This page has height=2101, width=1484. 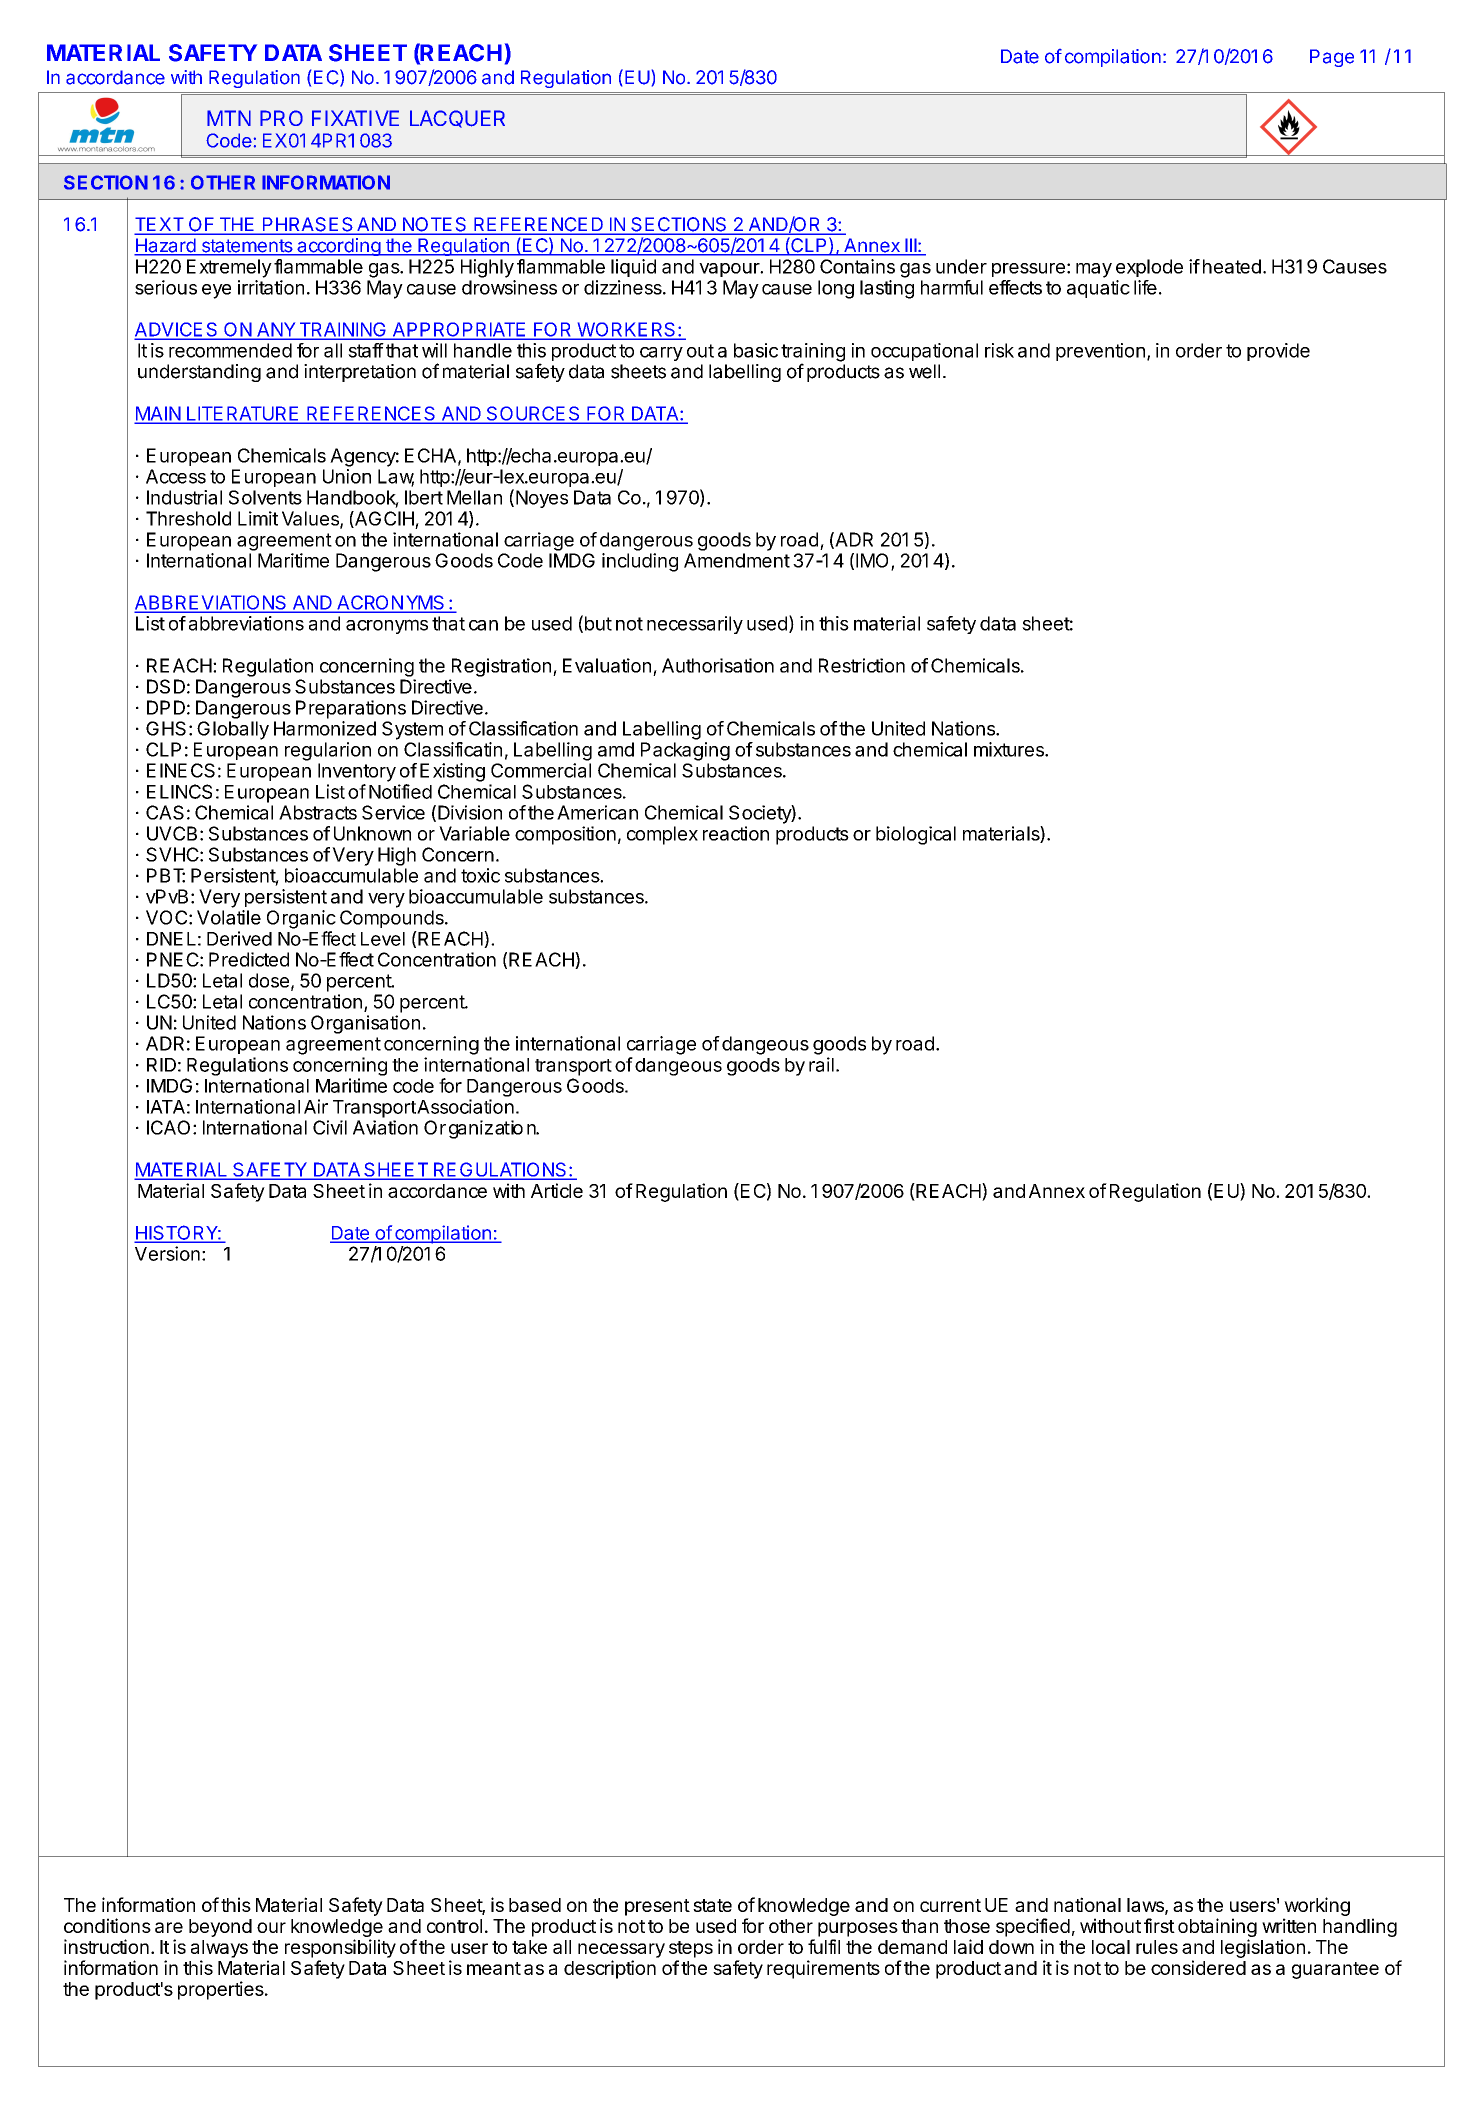 I want to click on Limit, so click(x=258, y=518).
